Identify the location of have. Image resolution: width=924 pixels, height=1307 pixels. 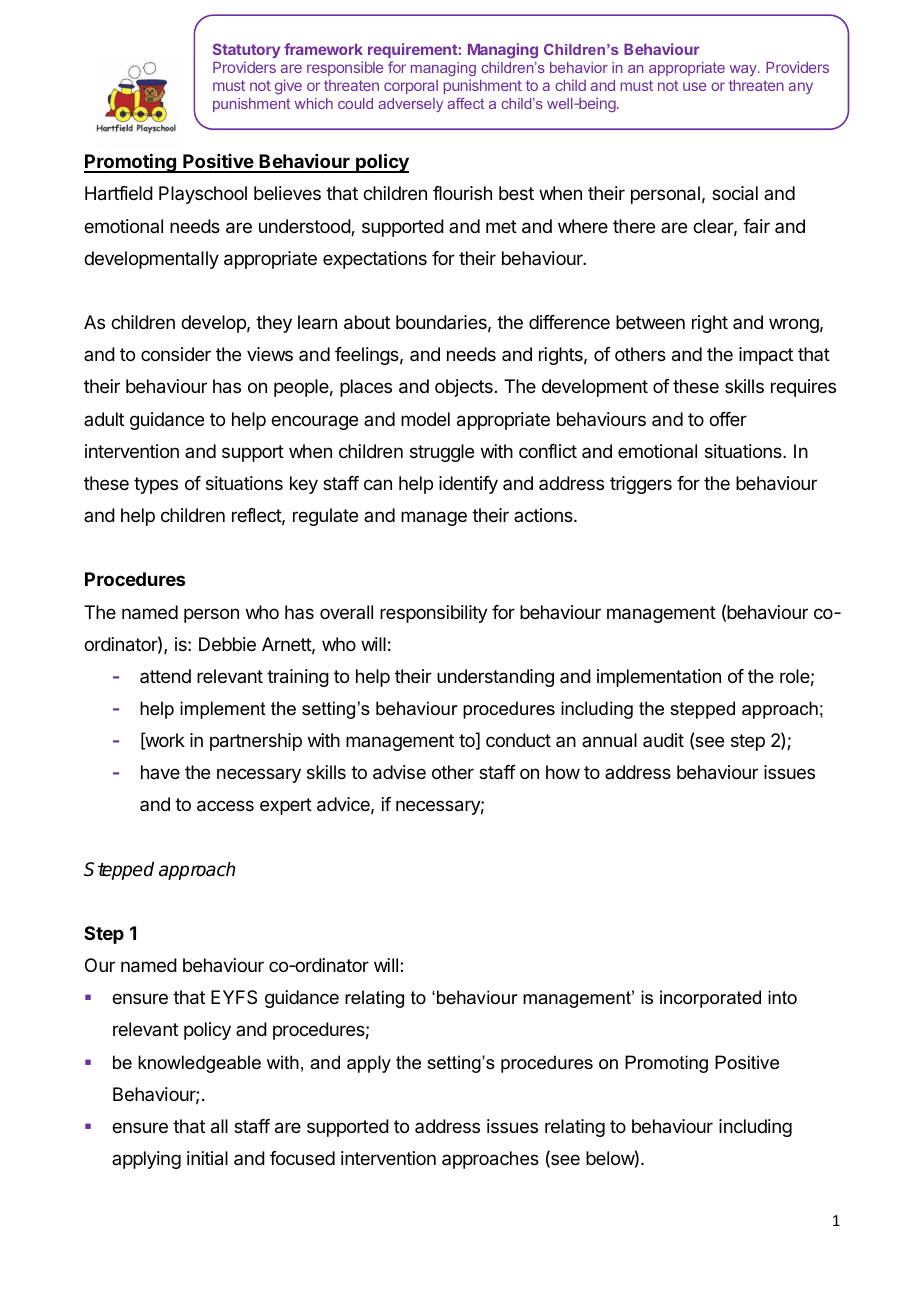
(160, 772).
